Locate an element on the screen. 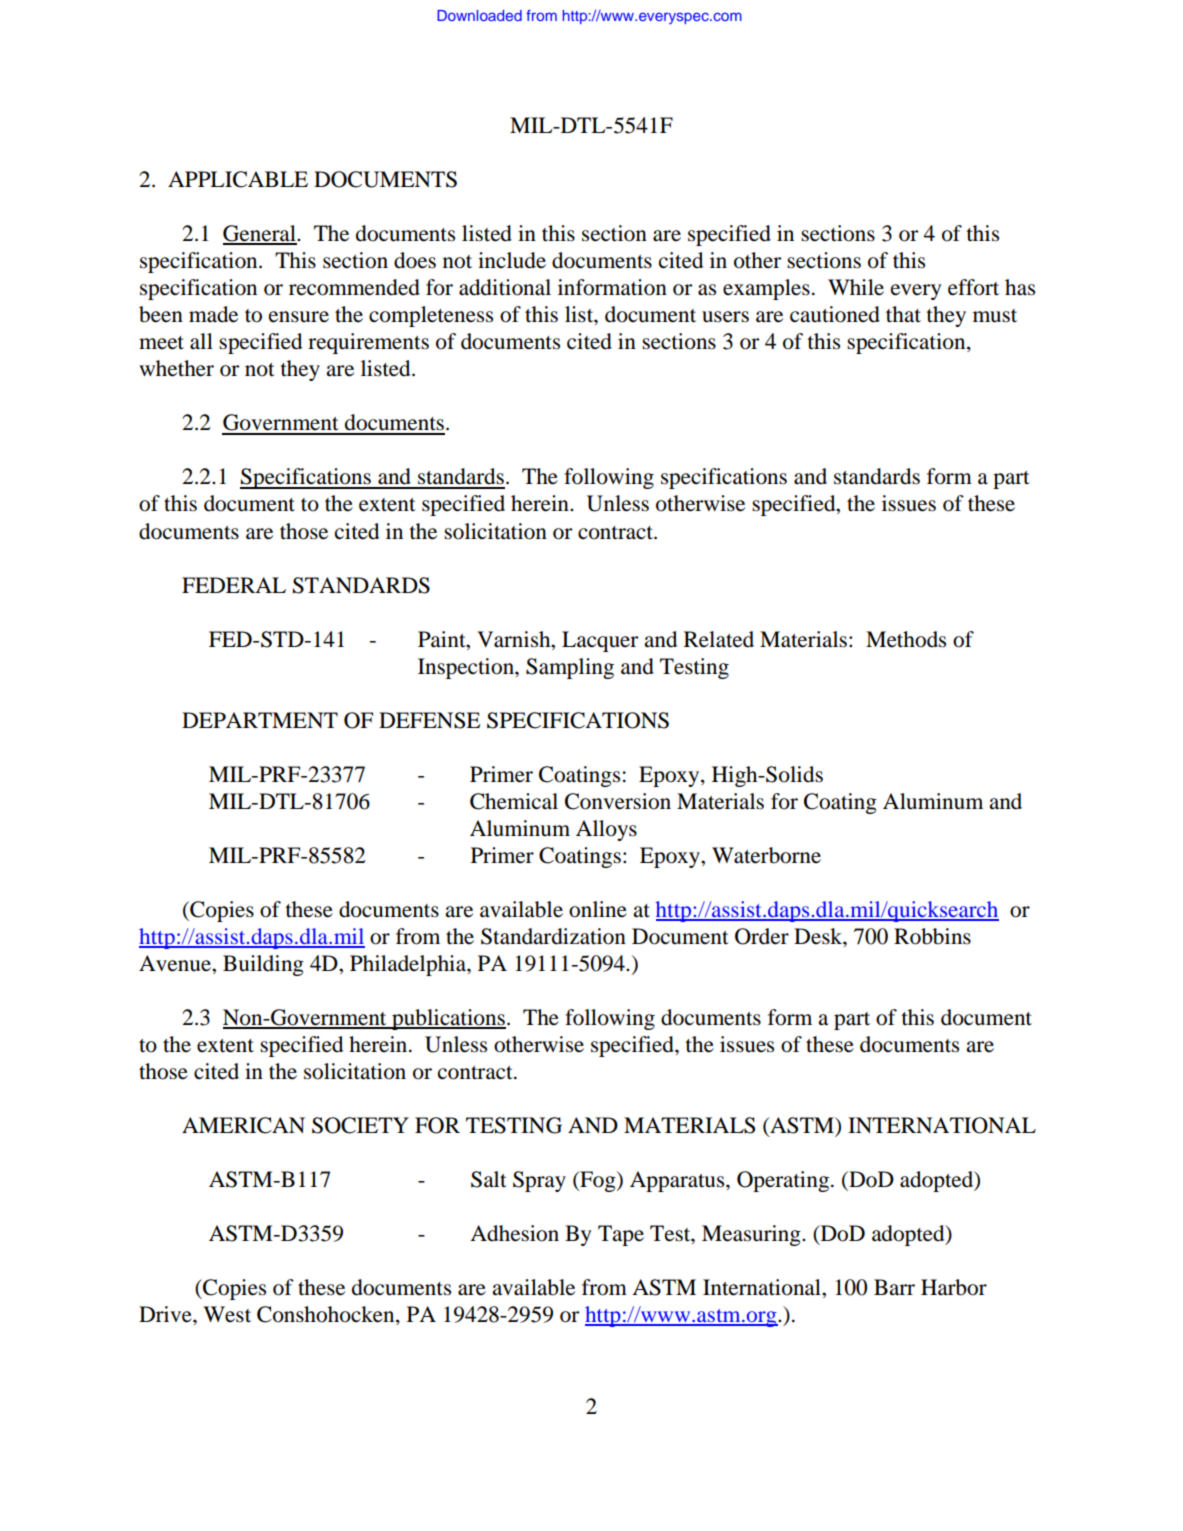 This screenshot has height=1531, width=1183. additional is located at coordinates (505, 287).
